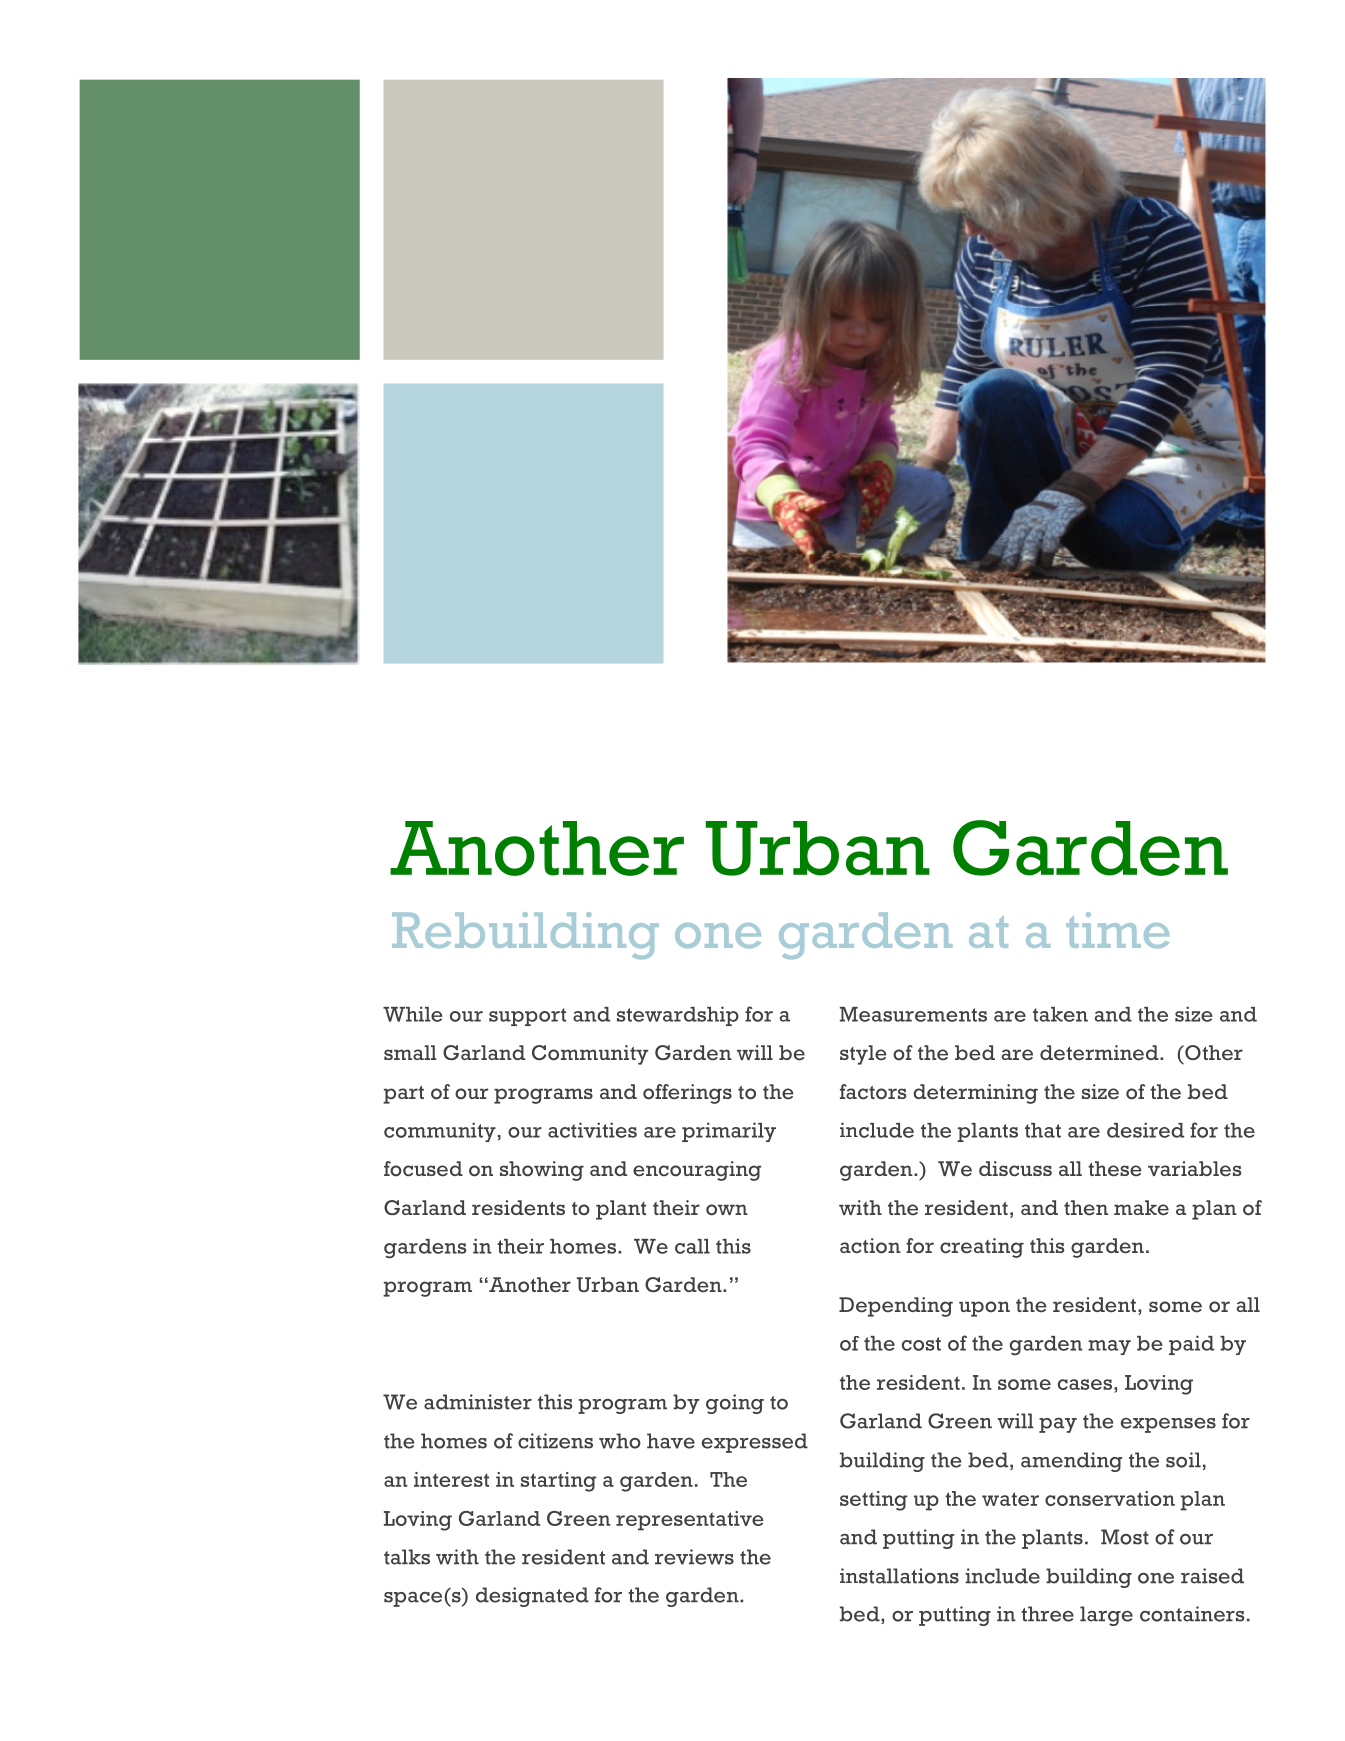 The height and width of the screenshot is (1741, 1345). I want to click on installations, so click(899, 1576).
